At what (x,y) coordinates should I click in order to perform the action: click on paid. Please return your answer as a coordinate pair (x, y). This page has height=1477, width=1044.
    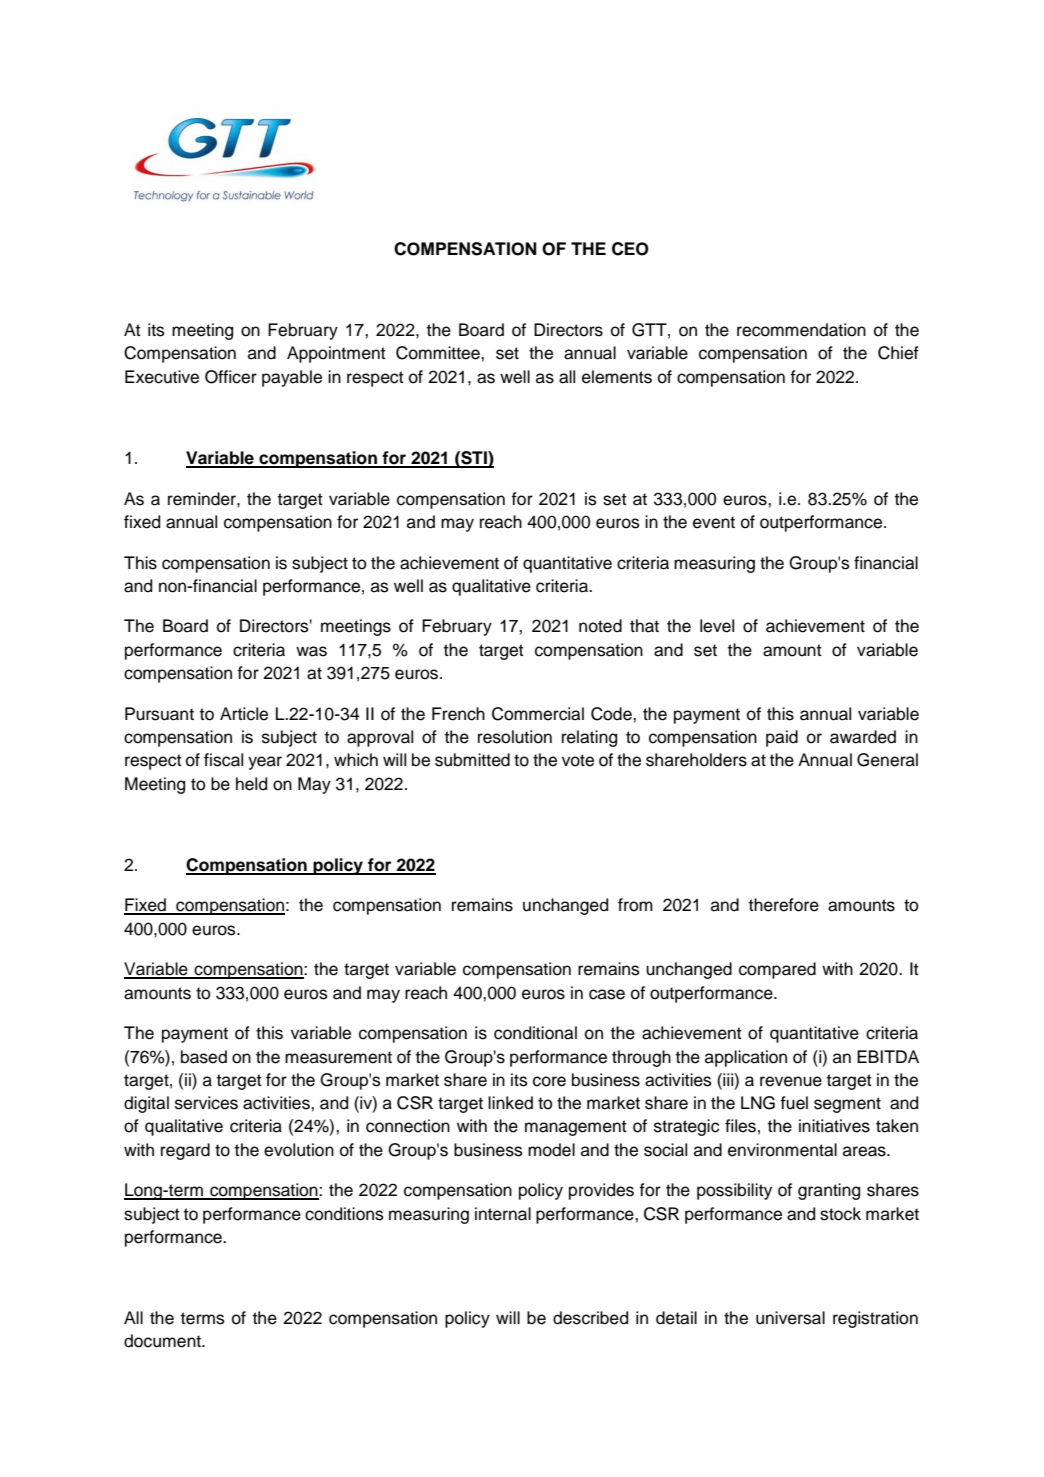
    Looking at the image, I should click on (782, 738).
